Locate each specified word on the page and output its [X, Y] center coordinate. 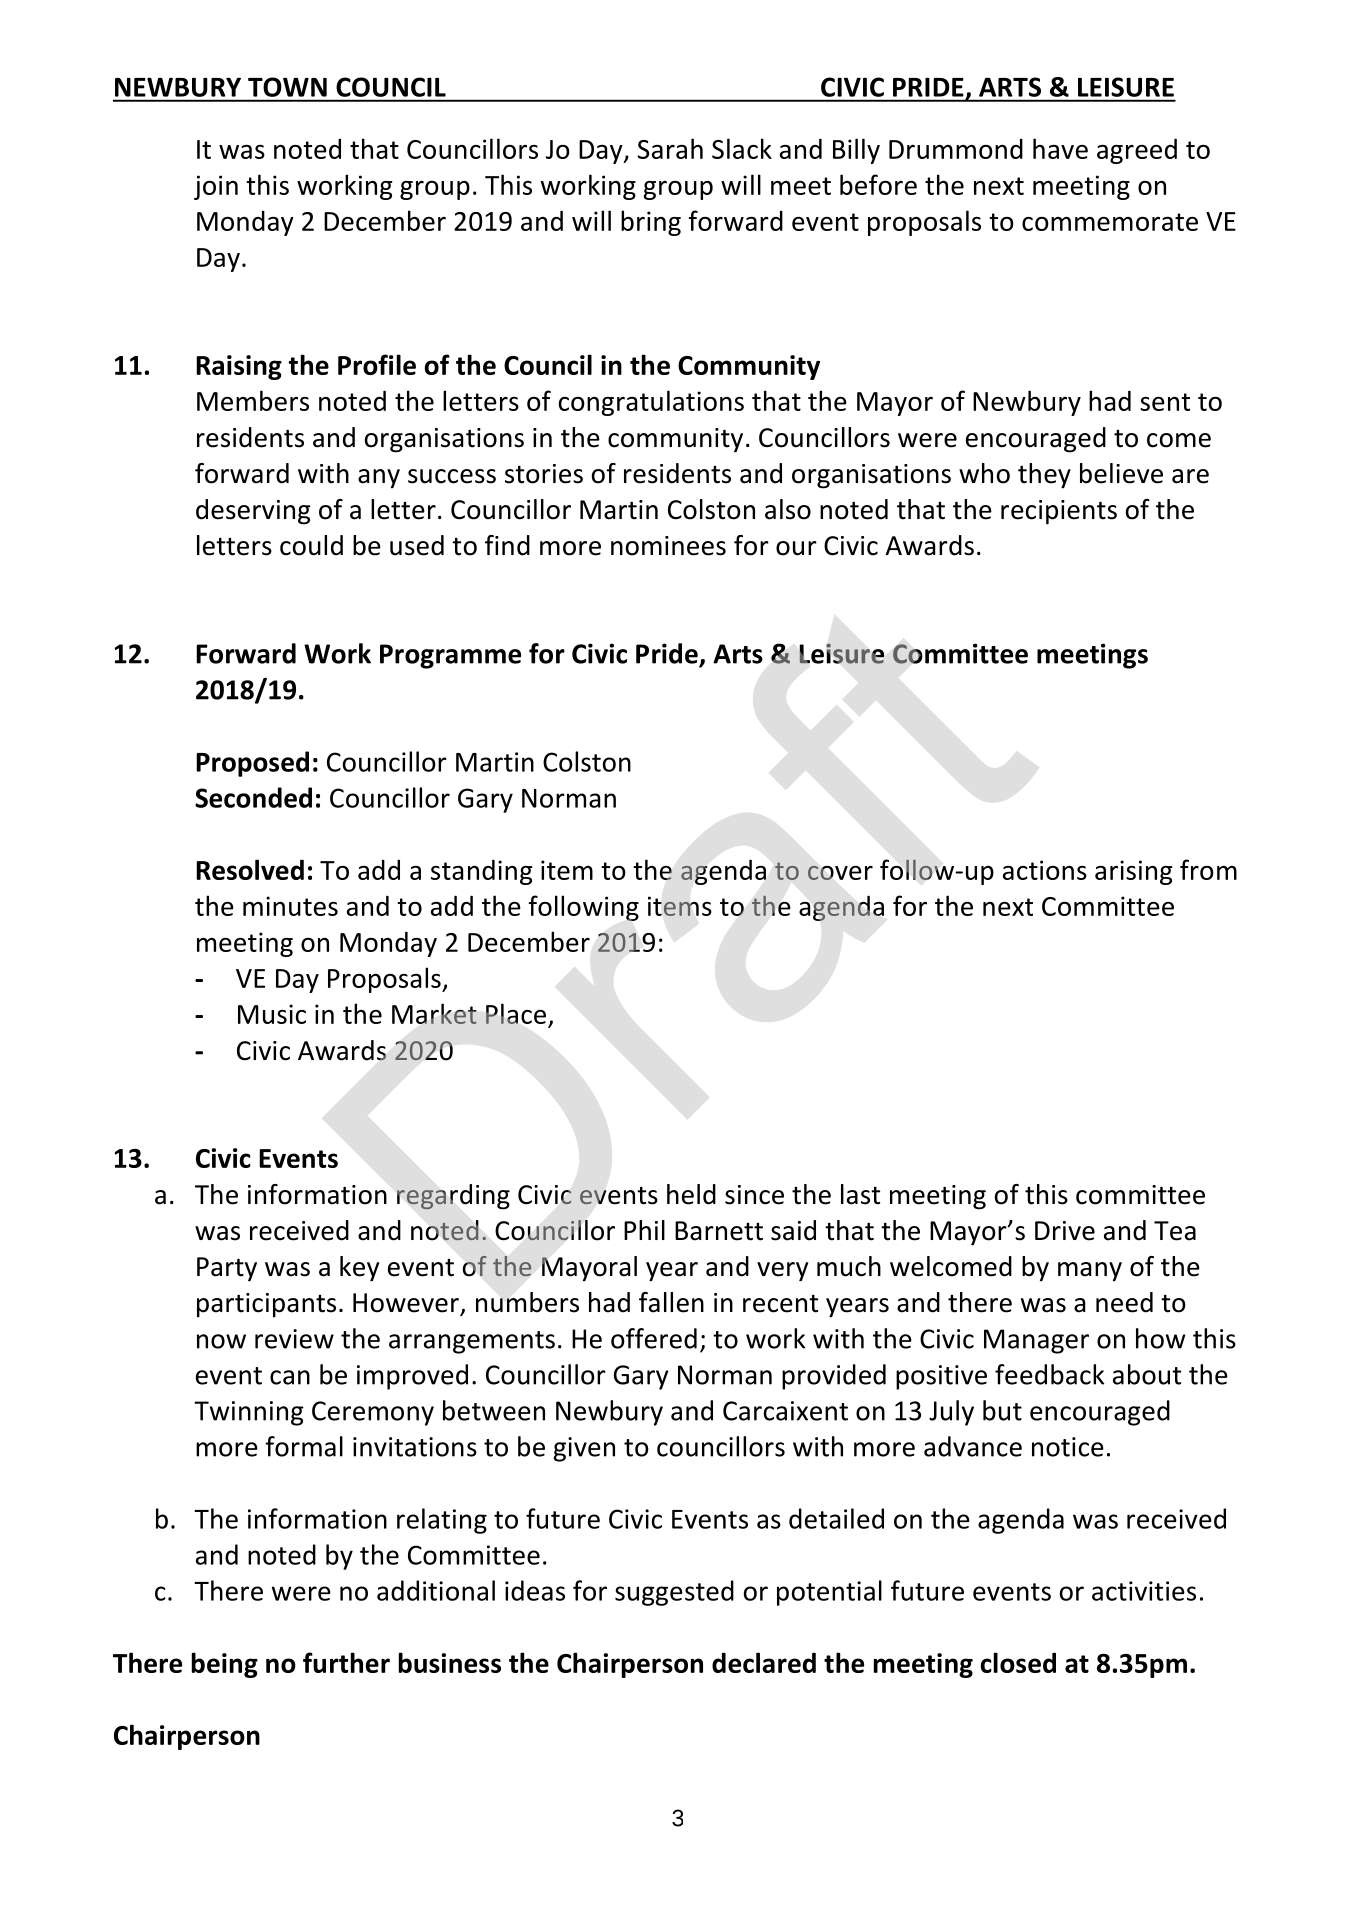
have [1060, 148]
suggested [674, 1593]
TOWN [287, 87]
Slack [742, 148]
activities [1144, 1591]
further [346, 1662]
